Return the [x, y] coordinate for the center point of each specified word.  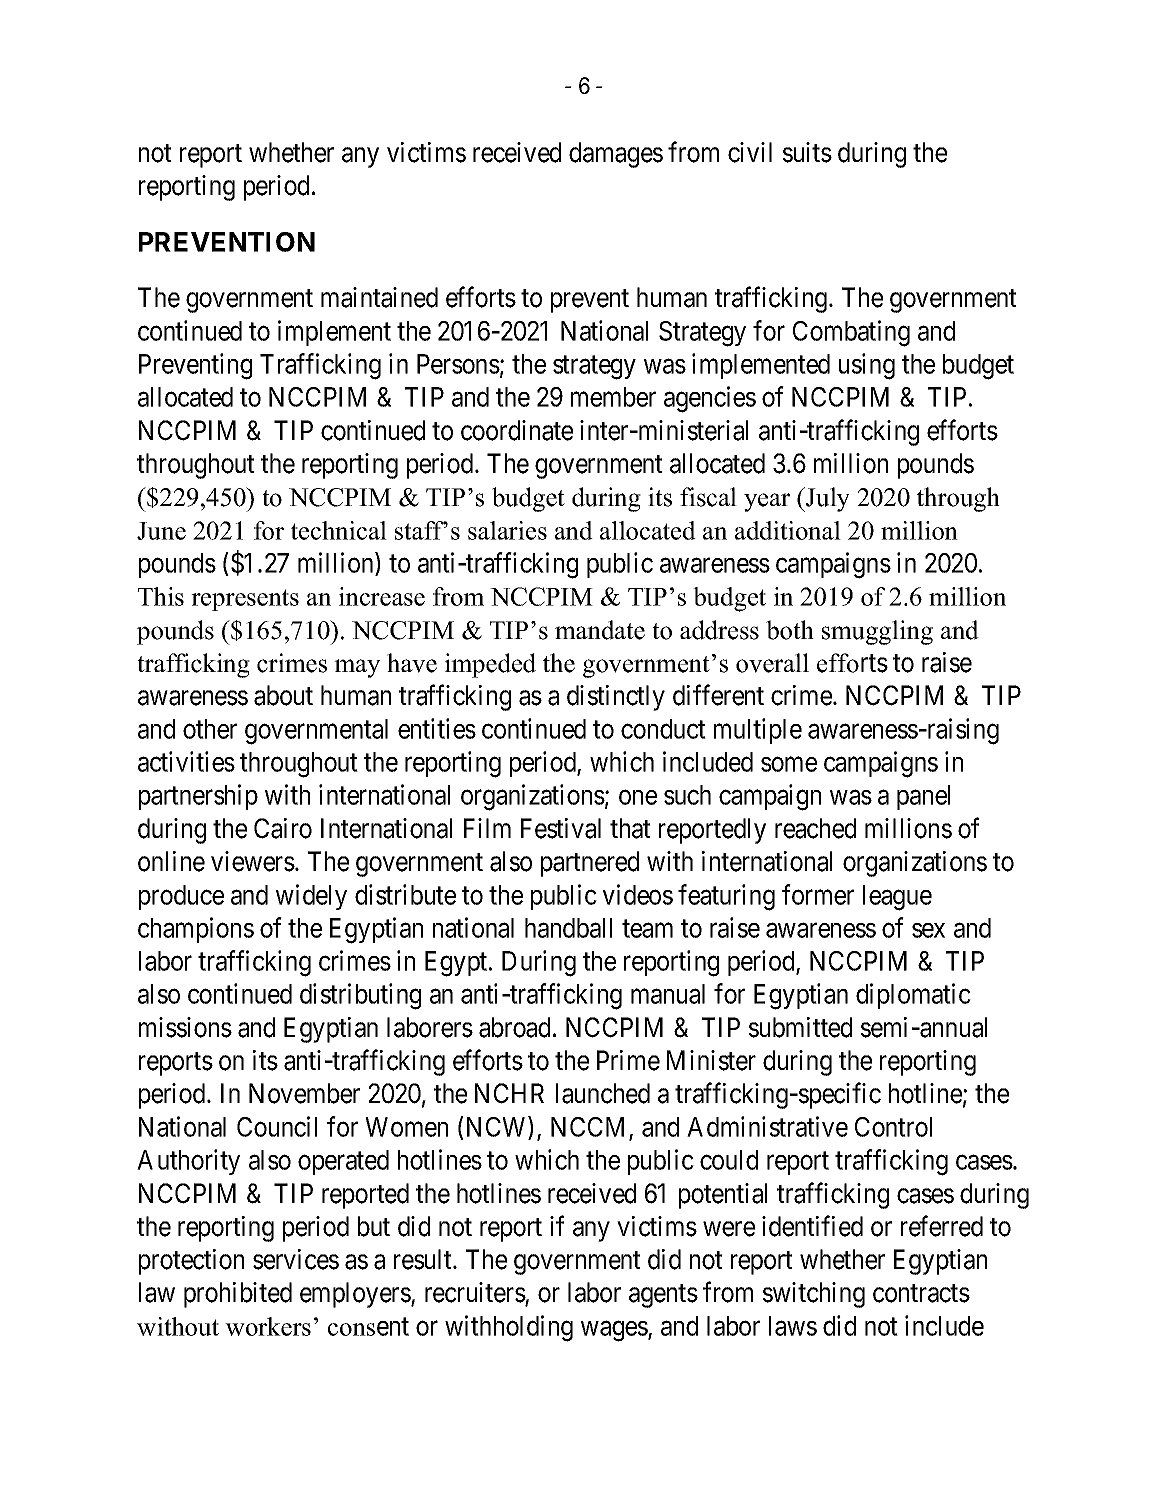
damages [616, 155]
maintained [379, 297]
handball [568, 928]
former [818, 894]
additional [788, 530]
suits [807, 152]
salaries [507, 530]
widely [311, 897]
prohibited [238, 1295]
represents [245, 600]
